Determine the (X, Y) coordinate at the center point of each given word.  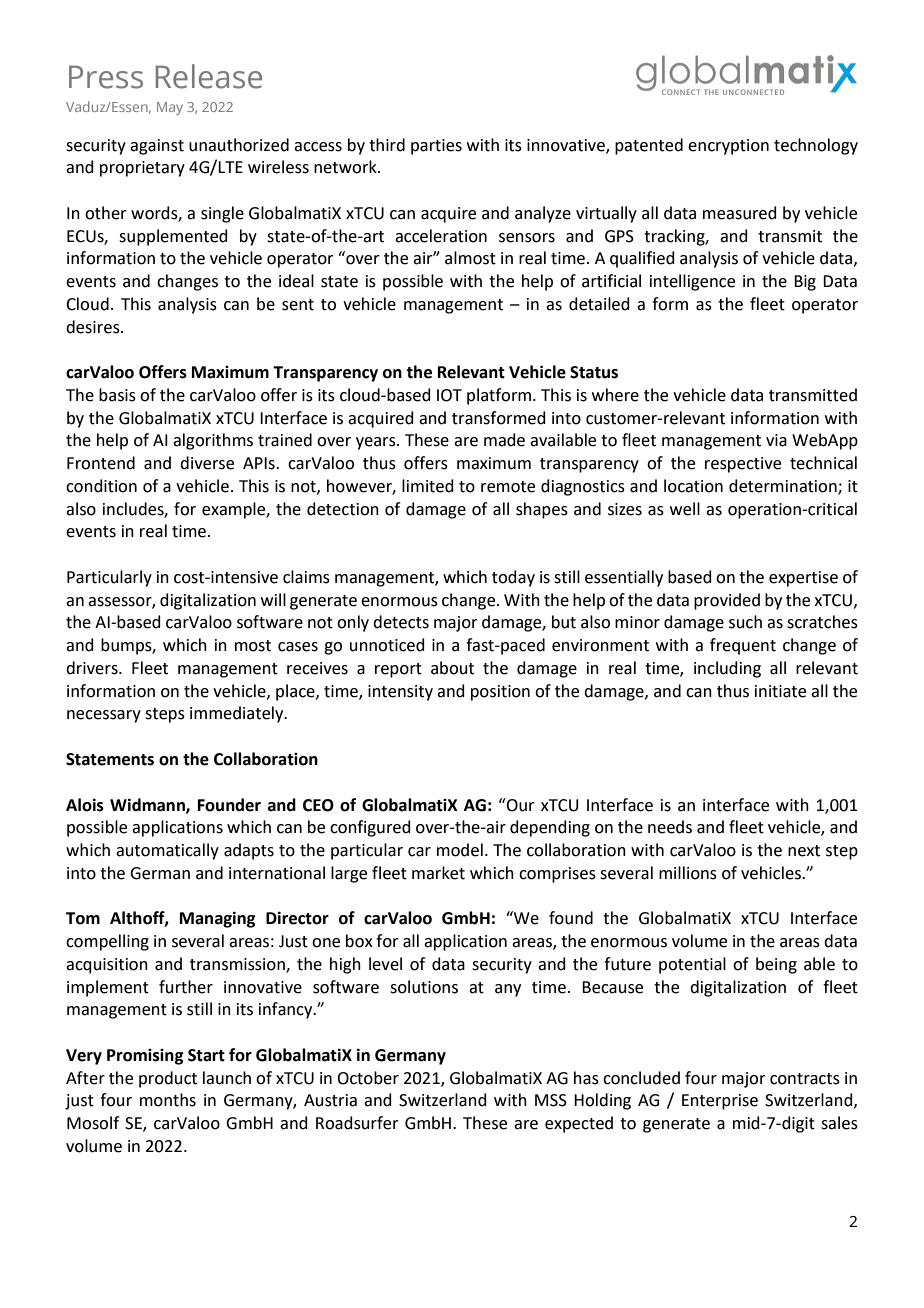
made (504, 440)
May (170, 108)
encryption (728, 147)
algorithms (213, 441)
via (776, 440)
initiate (780, 691)
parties (436, 147)
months (168, 1100)
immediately (238, 714)
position (500, 693)
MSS (551, 1100)
